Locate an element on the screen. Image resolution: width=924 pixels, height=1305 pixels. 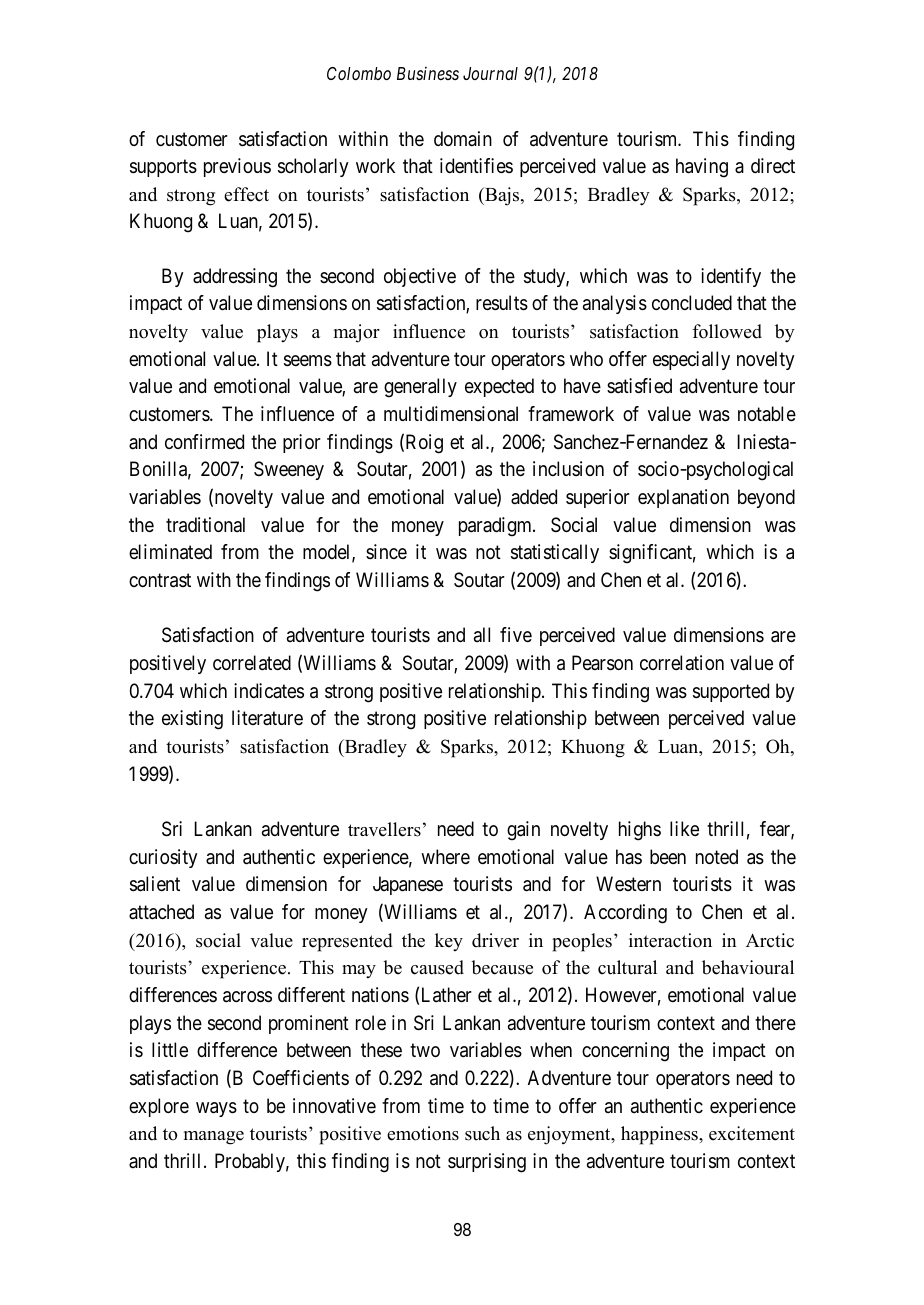
correlated is located at coordinates (252, 663).
